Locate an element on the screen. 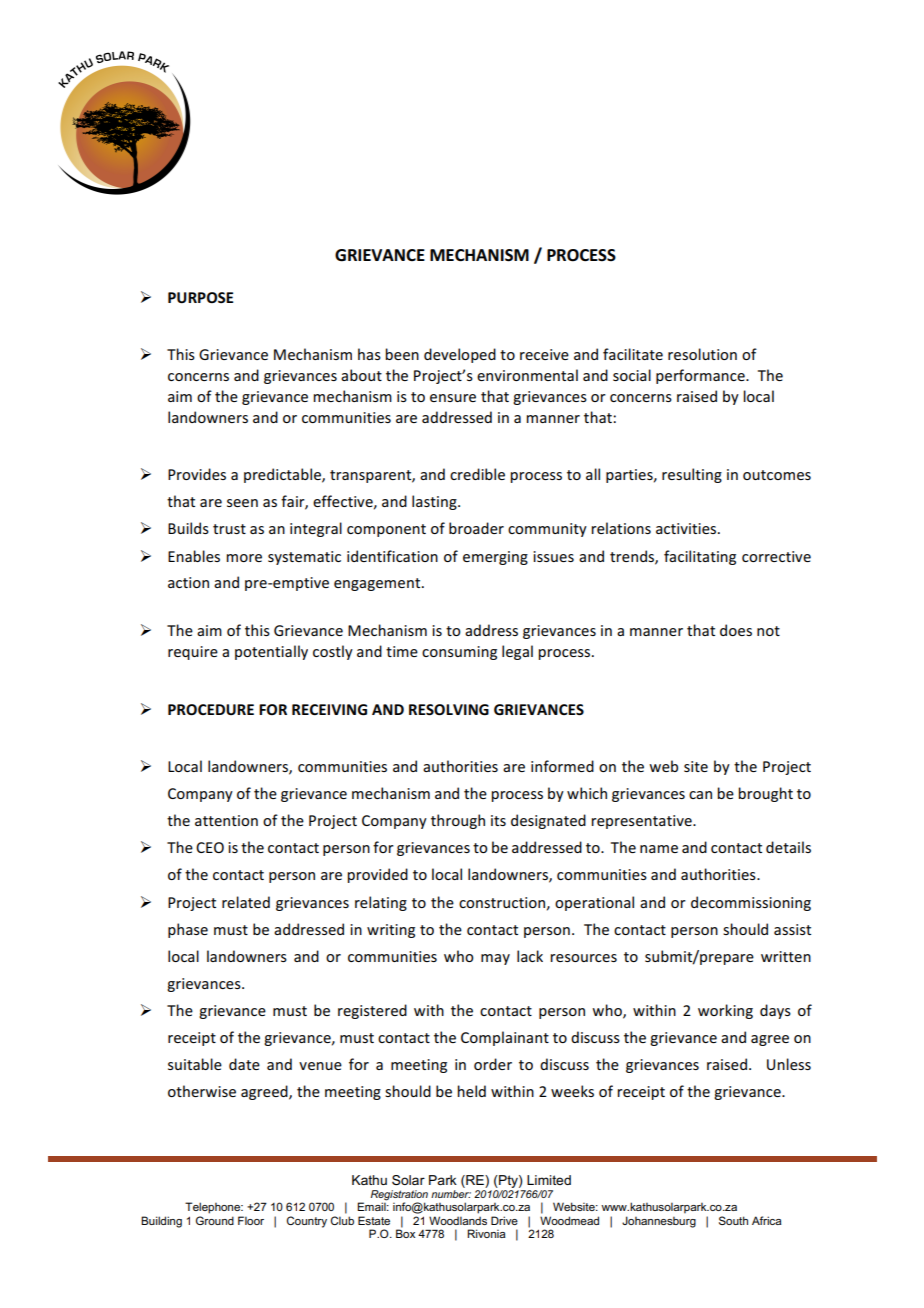  construction is located at coordinates (502, 902).
